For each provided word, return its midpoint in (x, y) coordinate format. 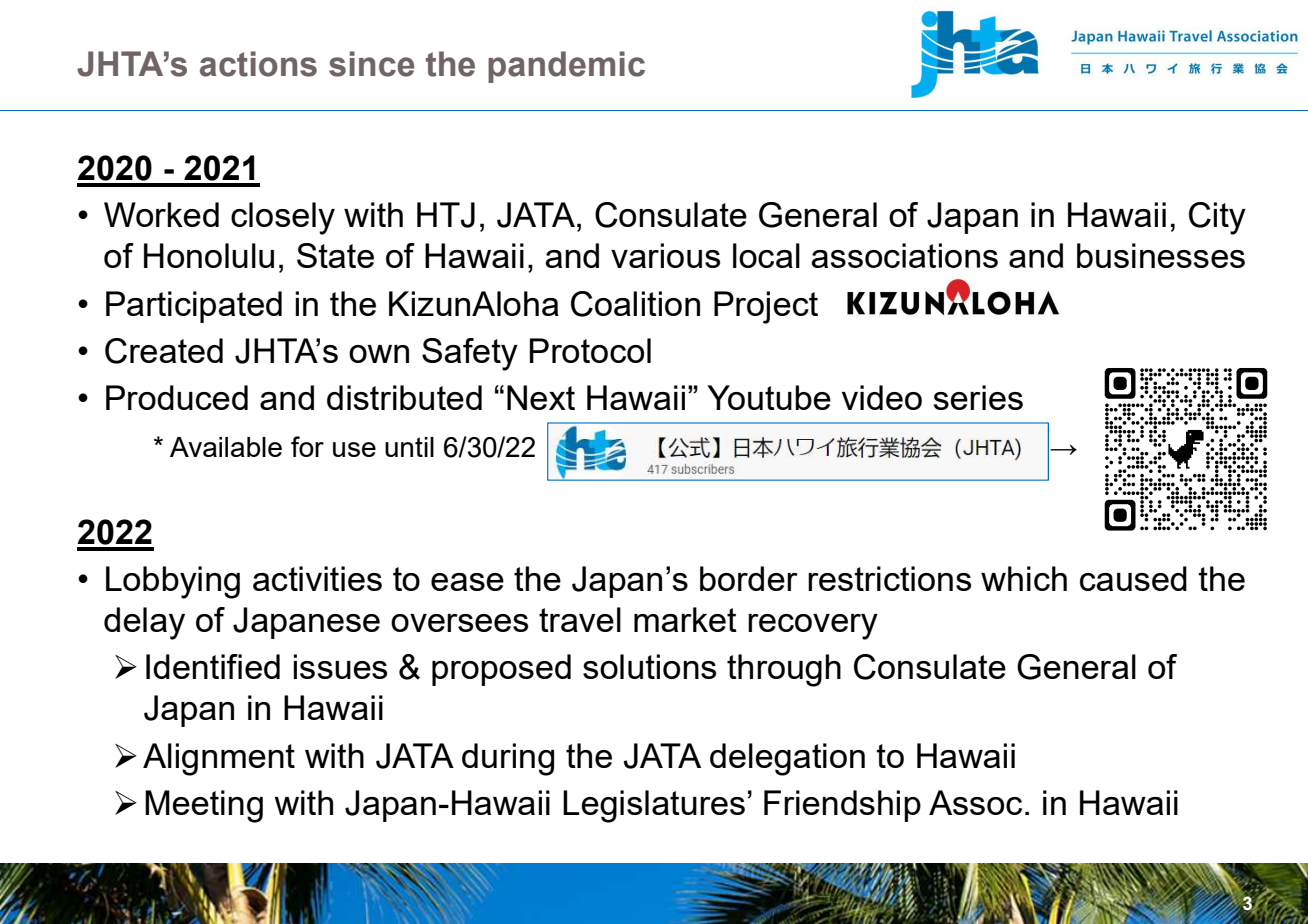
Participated (194, 307)
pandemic (566, 67)
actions (258, 64)
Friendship (842, 806)
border (749, 578)
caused (1133, 578)
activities (317, 578)
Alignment (219, 759)
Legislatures (654, 806)
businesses (1161, 255)
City (1217, 218)
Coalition (635, 304)
